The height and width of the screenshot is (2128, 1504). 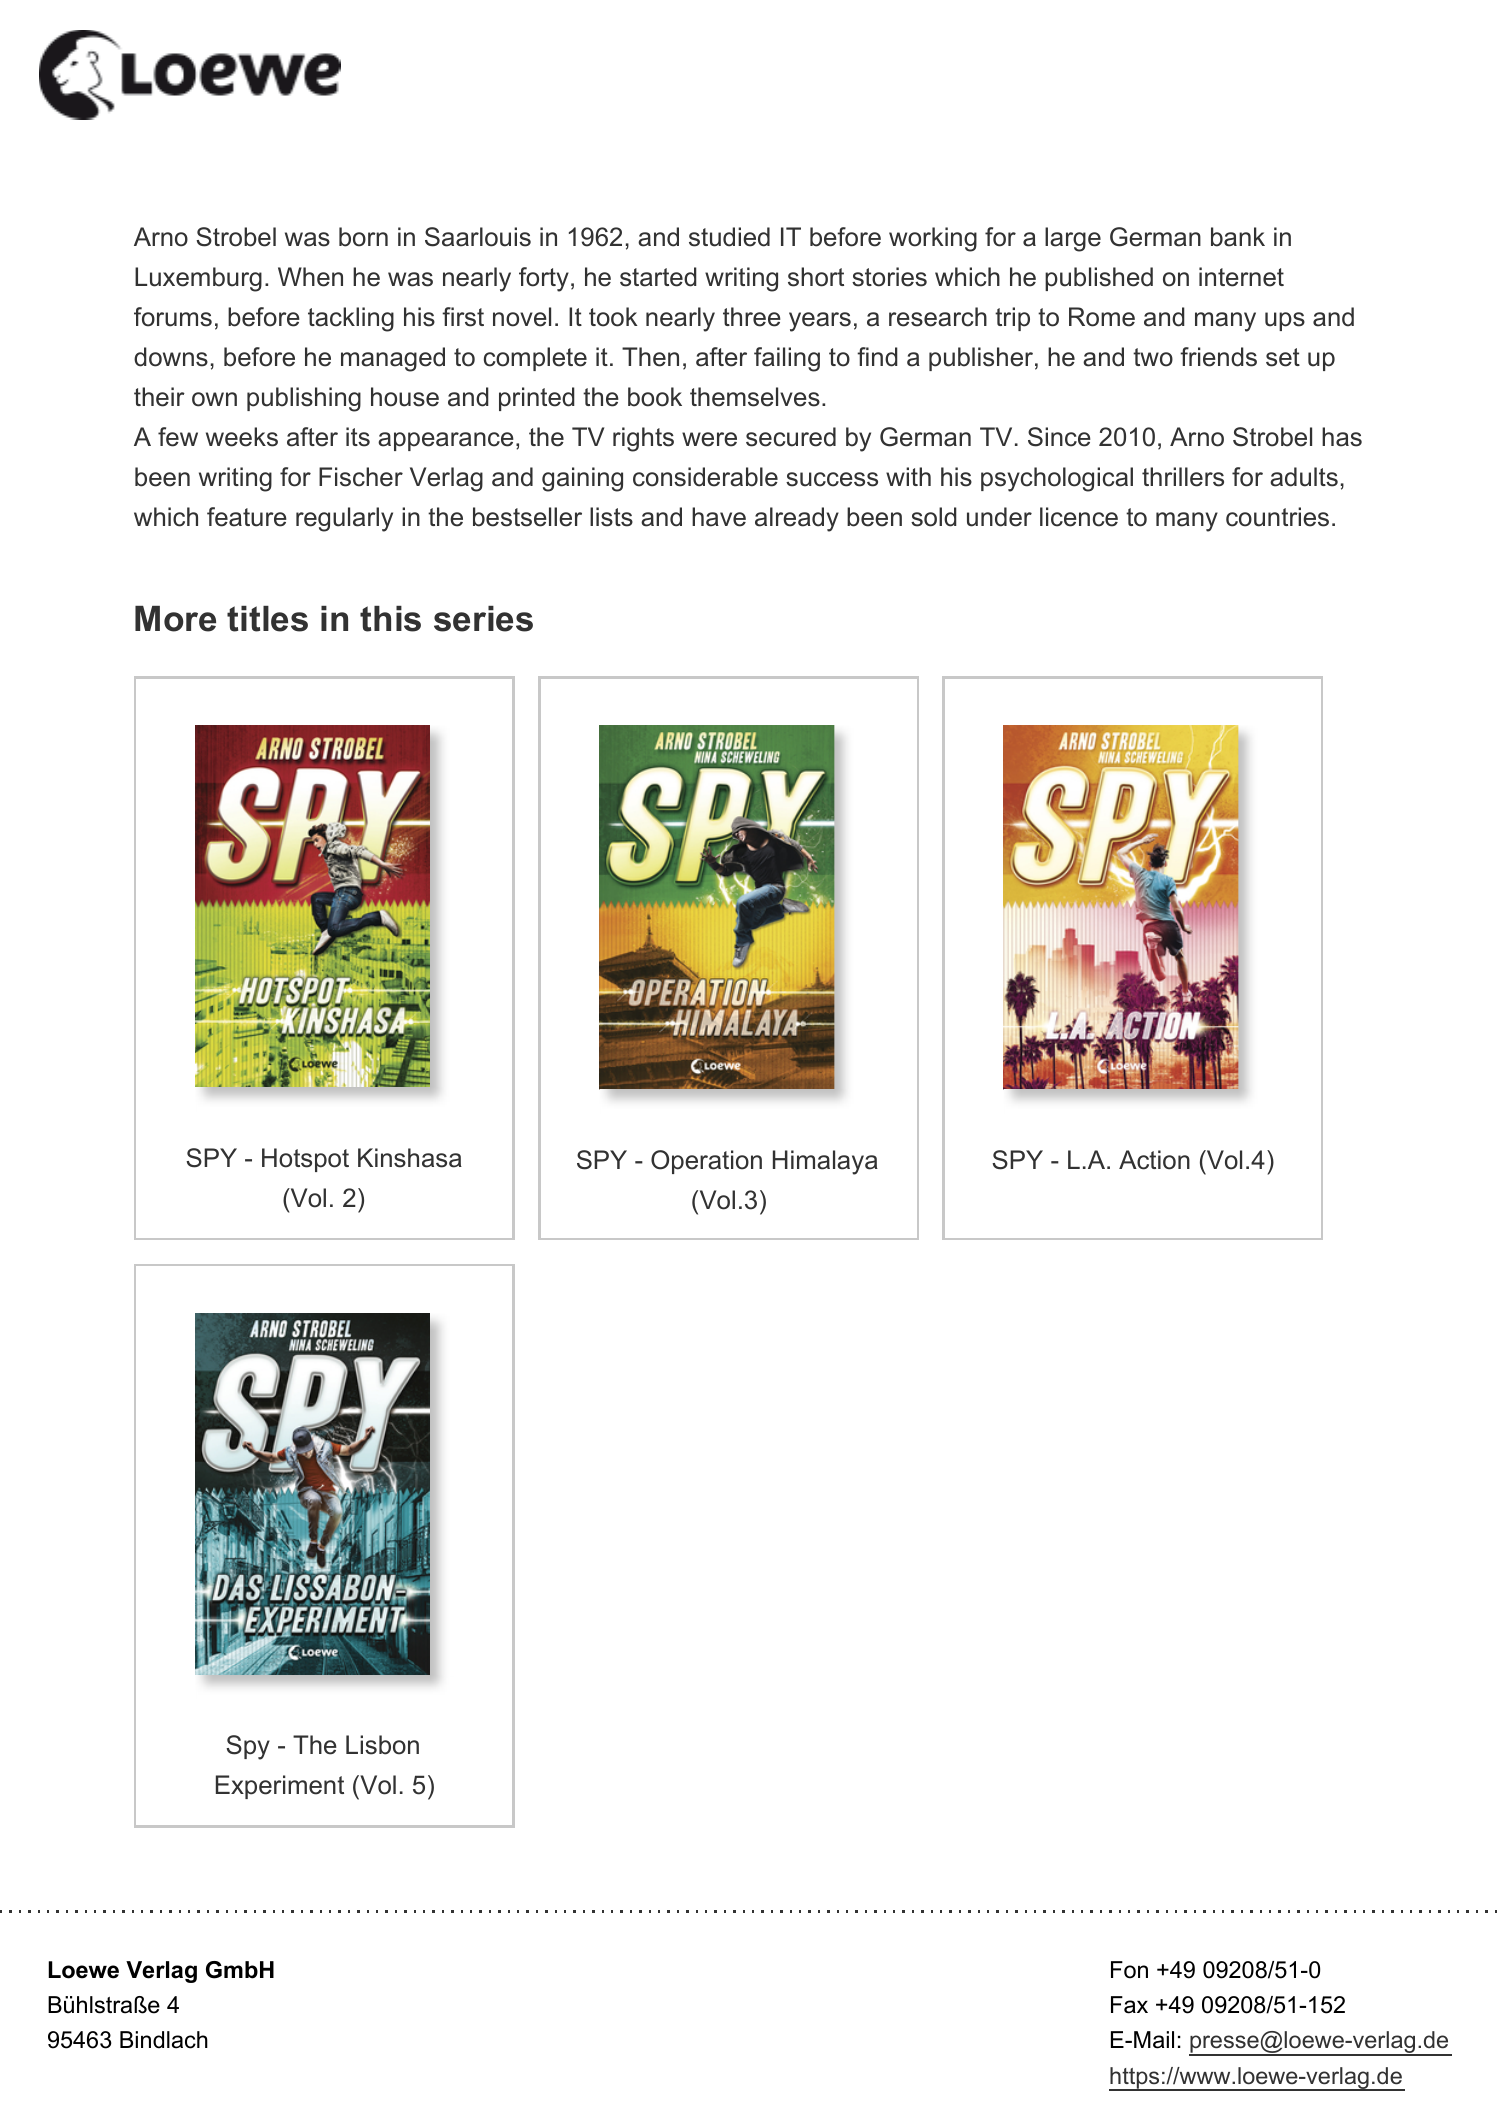 What do you see at coordinates (305, 1160) in the screenshot?
I see `Hotspot` at bounding box center [305, 1160].
